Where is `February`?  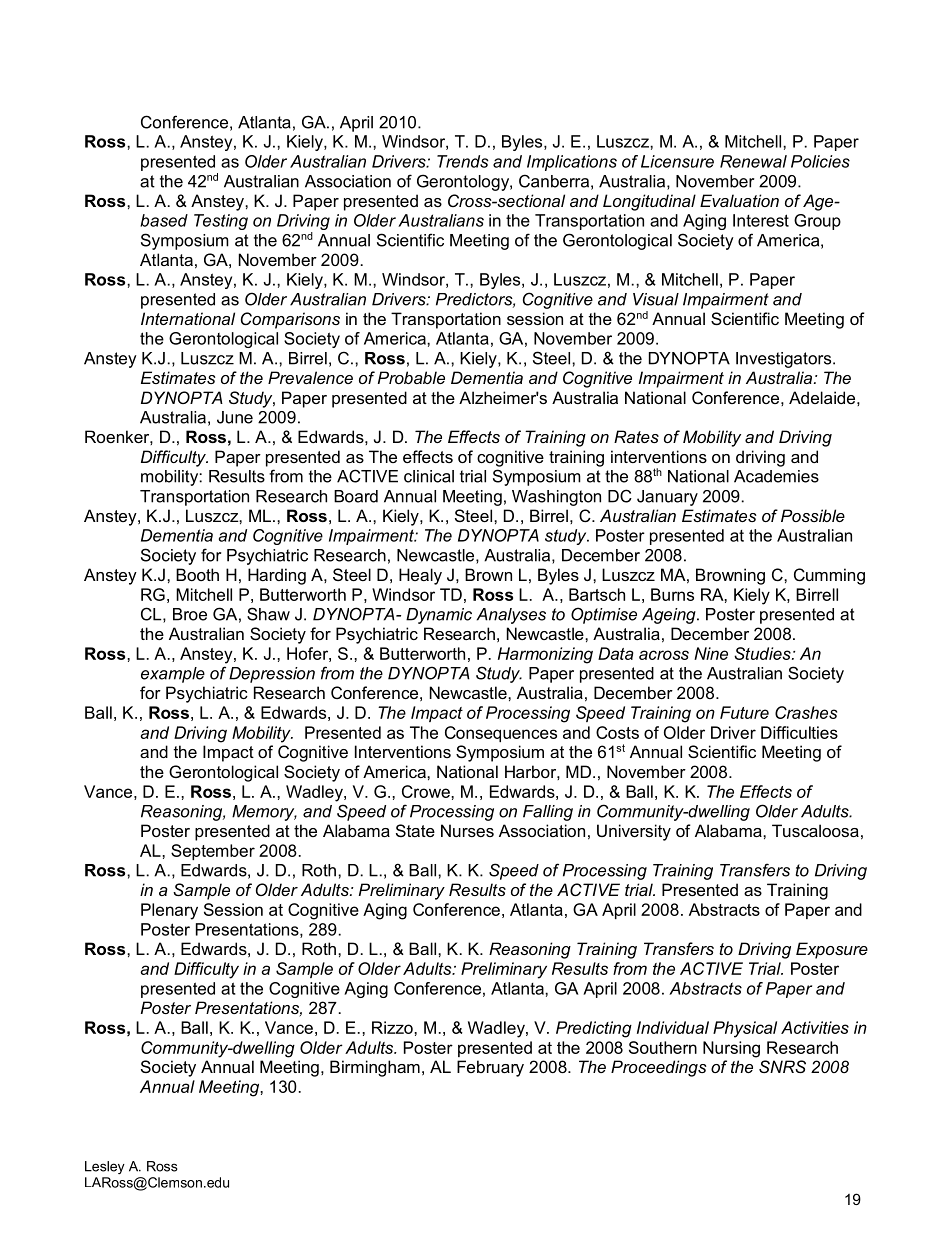 February is located at coordinates (490, 1068).
